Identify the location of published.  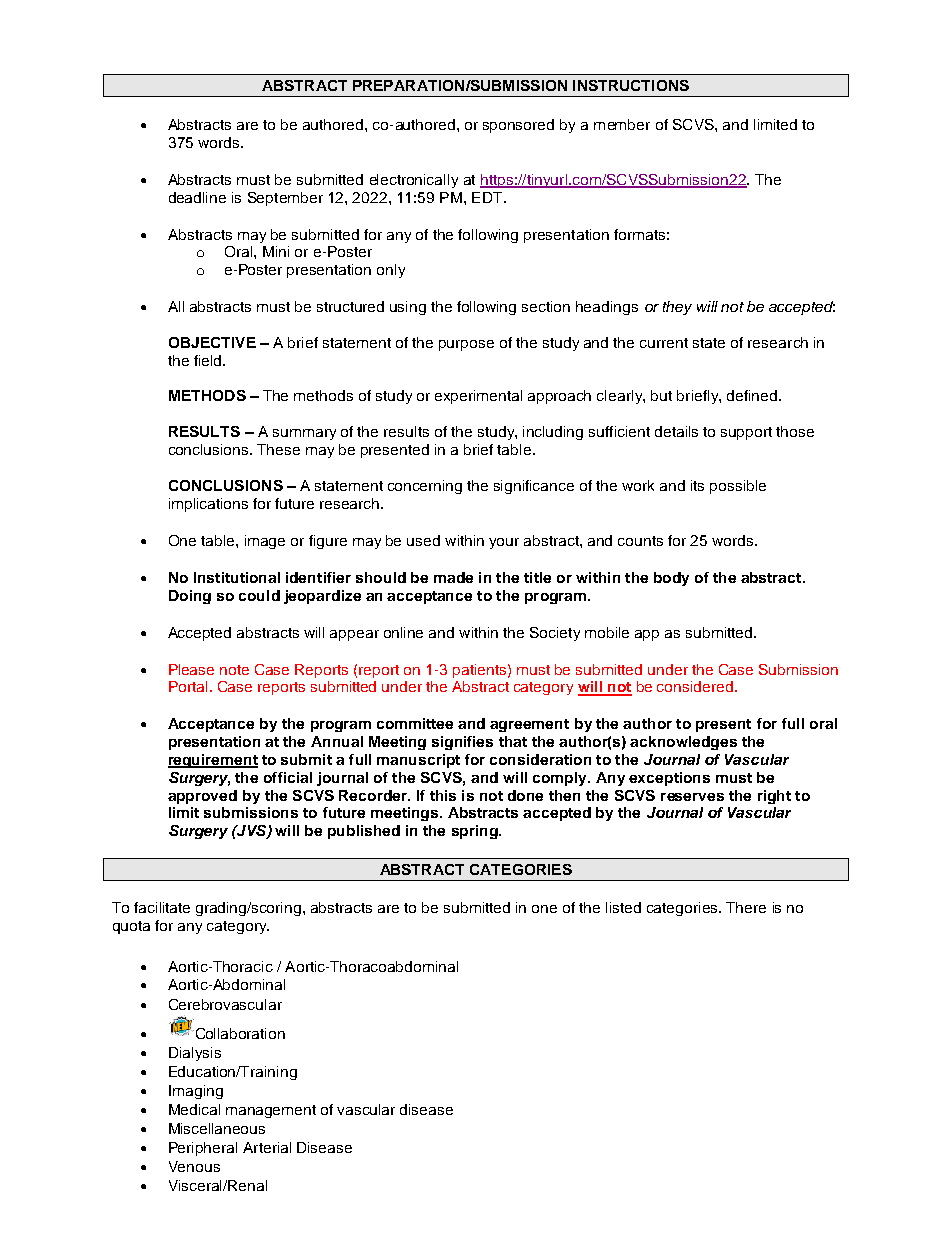
(364, 832).
